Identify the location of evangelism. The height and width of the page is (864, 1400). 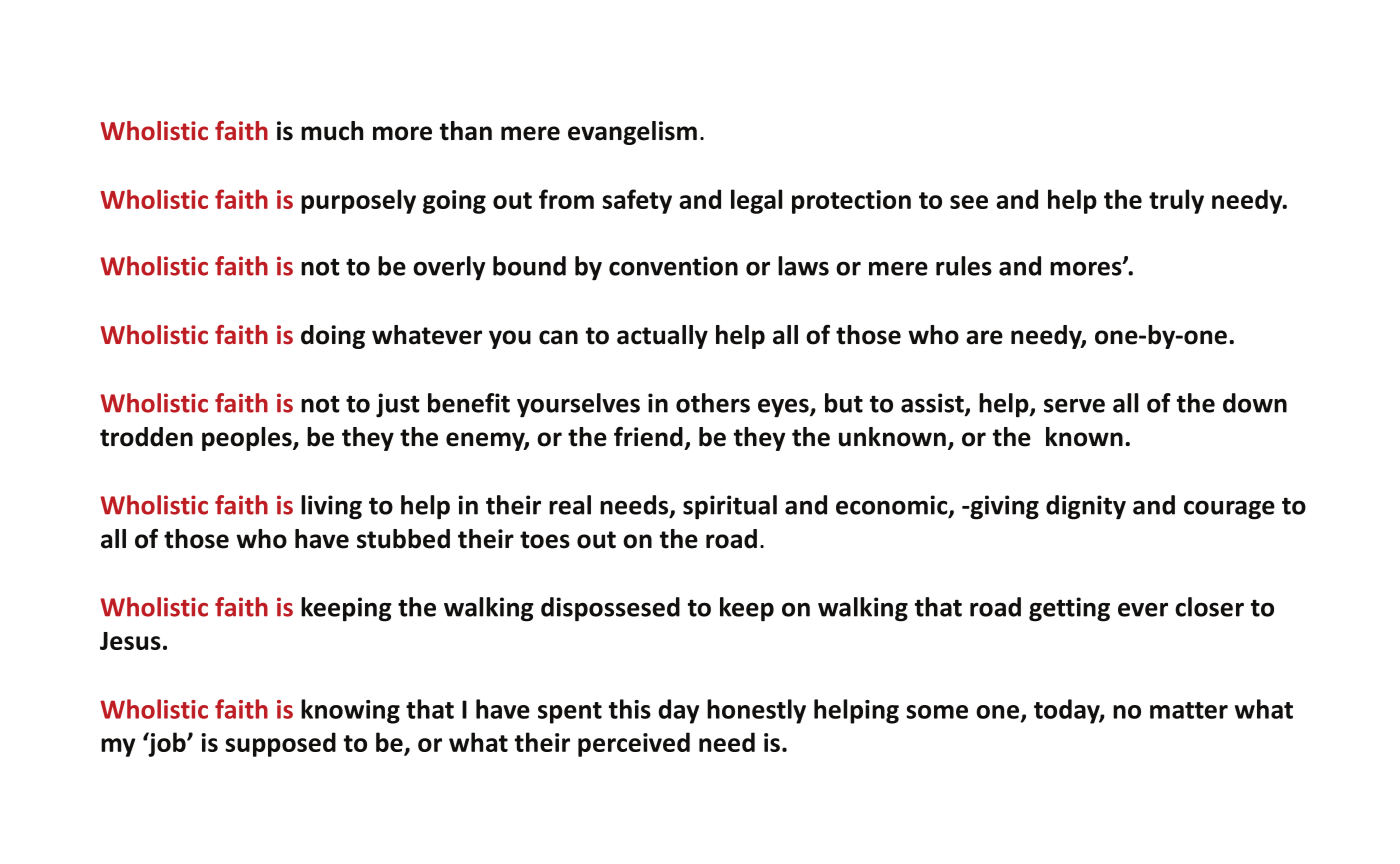
(632, 133).
